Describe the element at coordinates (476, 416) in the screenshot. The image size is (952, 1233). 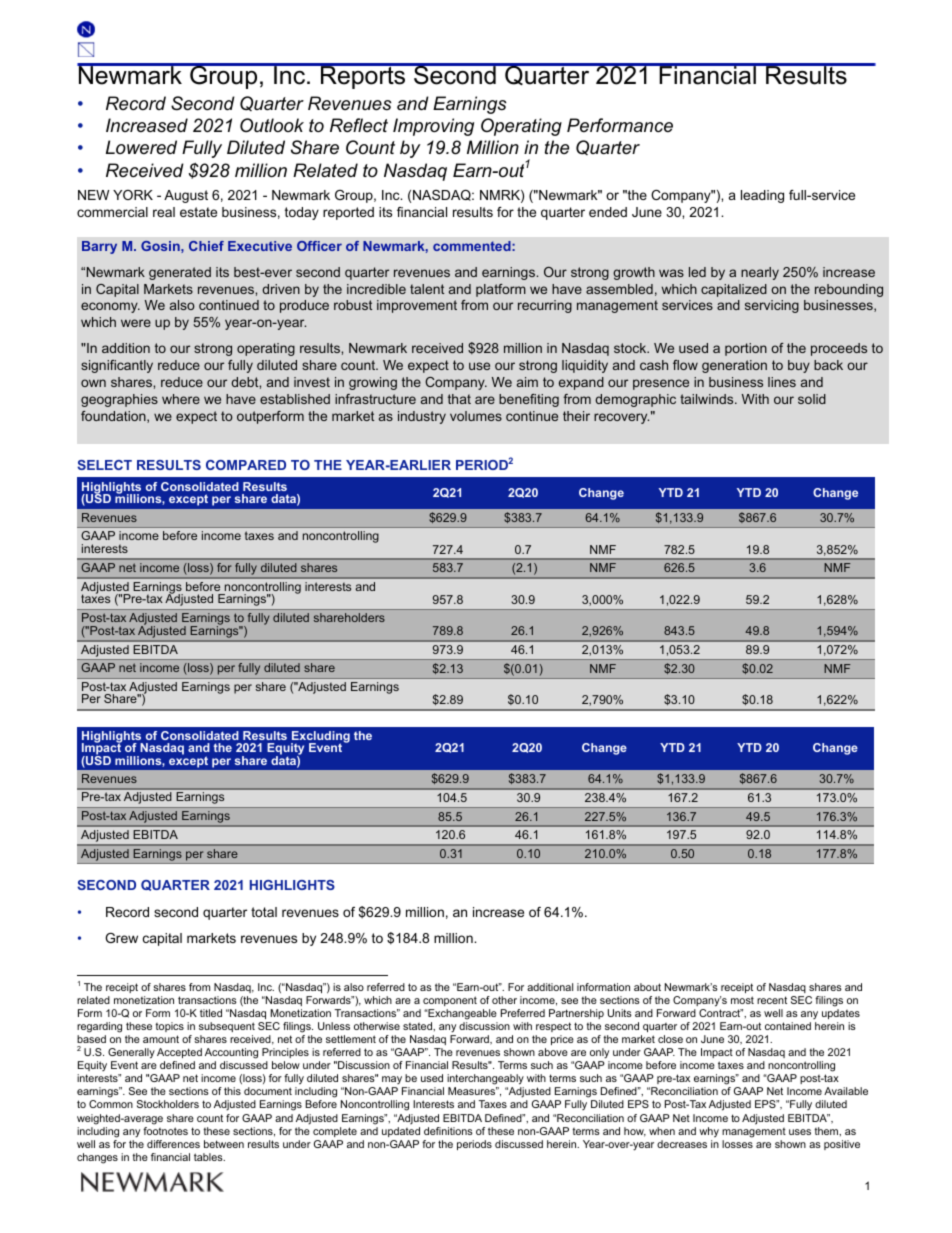
I see `volumes` at that location.
